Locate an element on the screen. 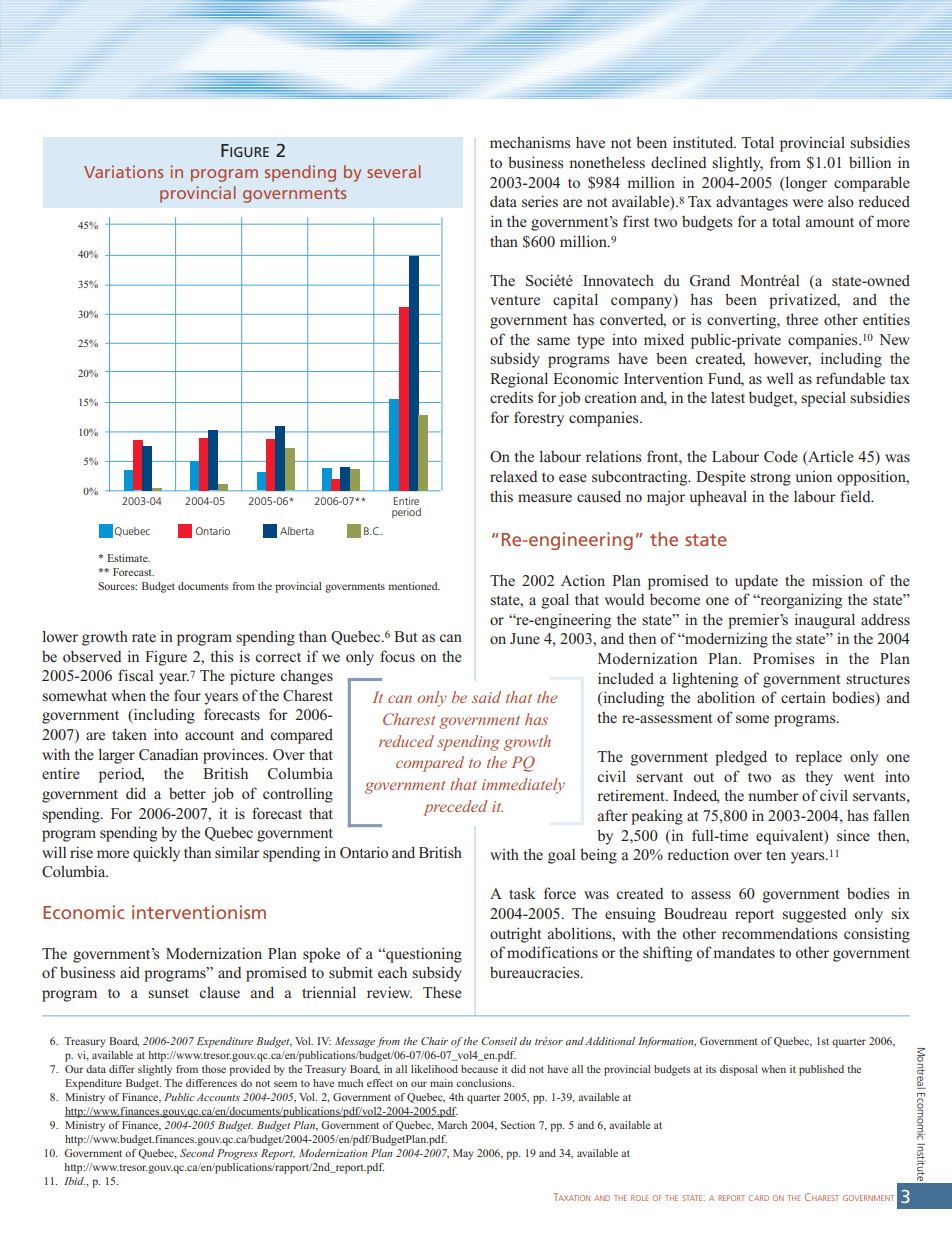 The height and width of the screenshot is (1233, 952). Estimate is located at coordinates (128, 558).
